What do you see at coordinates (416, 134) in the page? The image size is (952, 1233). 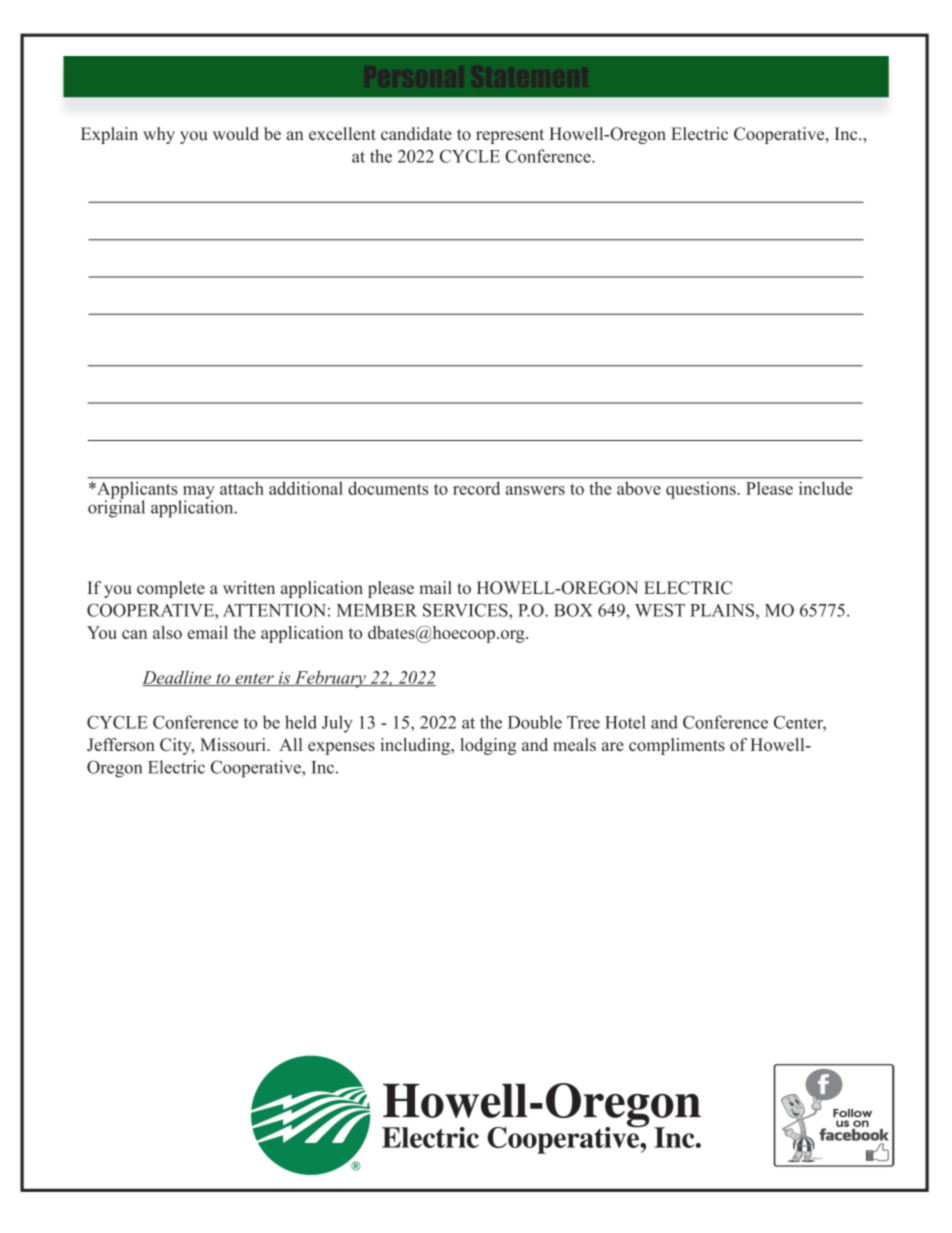 I see `candidate` at bounding box center [416, 134].
